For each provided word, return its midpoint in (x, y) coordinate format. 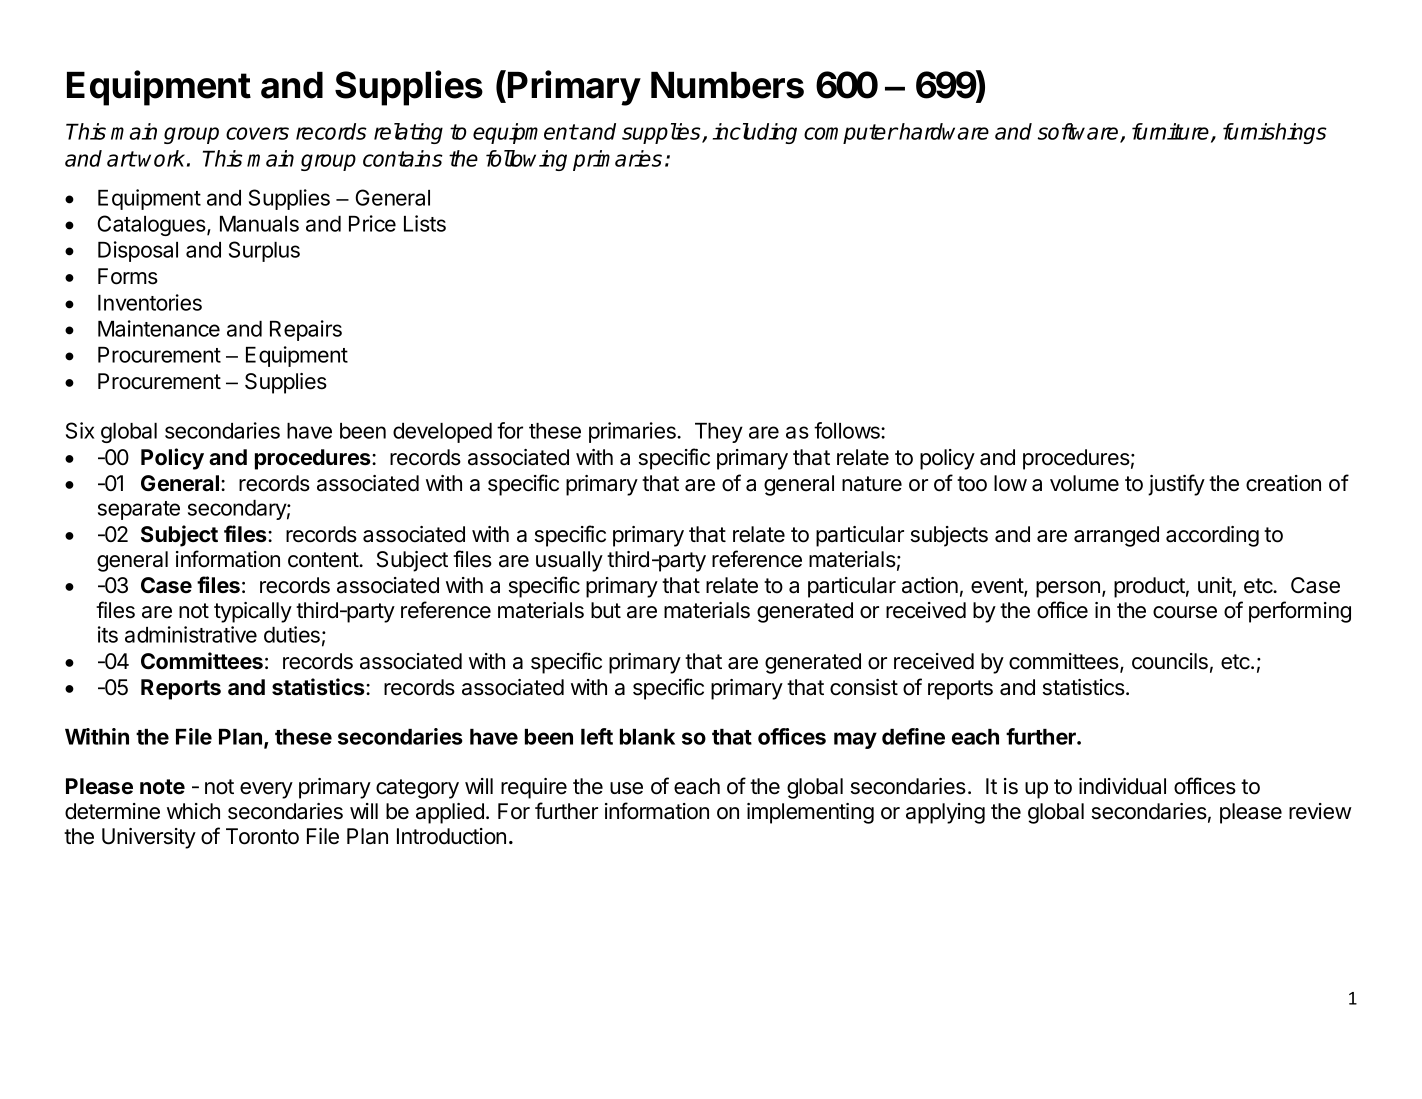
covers (257, 133)
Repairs (306, 330)
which (193, 811)
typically (253, 612)
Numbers (727, 85)
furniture (1172, 133)
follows (848, 430)
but (606, 610)
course (1185, 612)
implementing (810, 813)
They (719, 433)
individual (1122, 786)
